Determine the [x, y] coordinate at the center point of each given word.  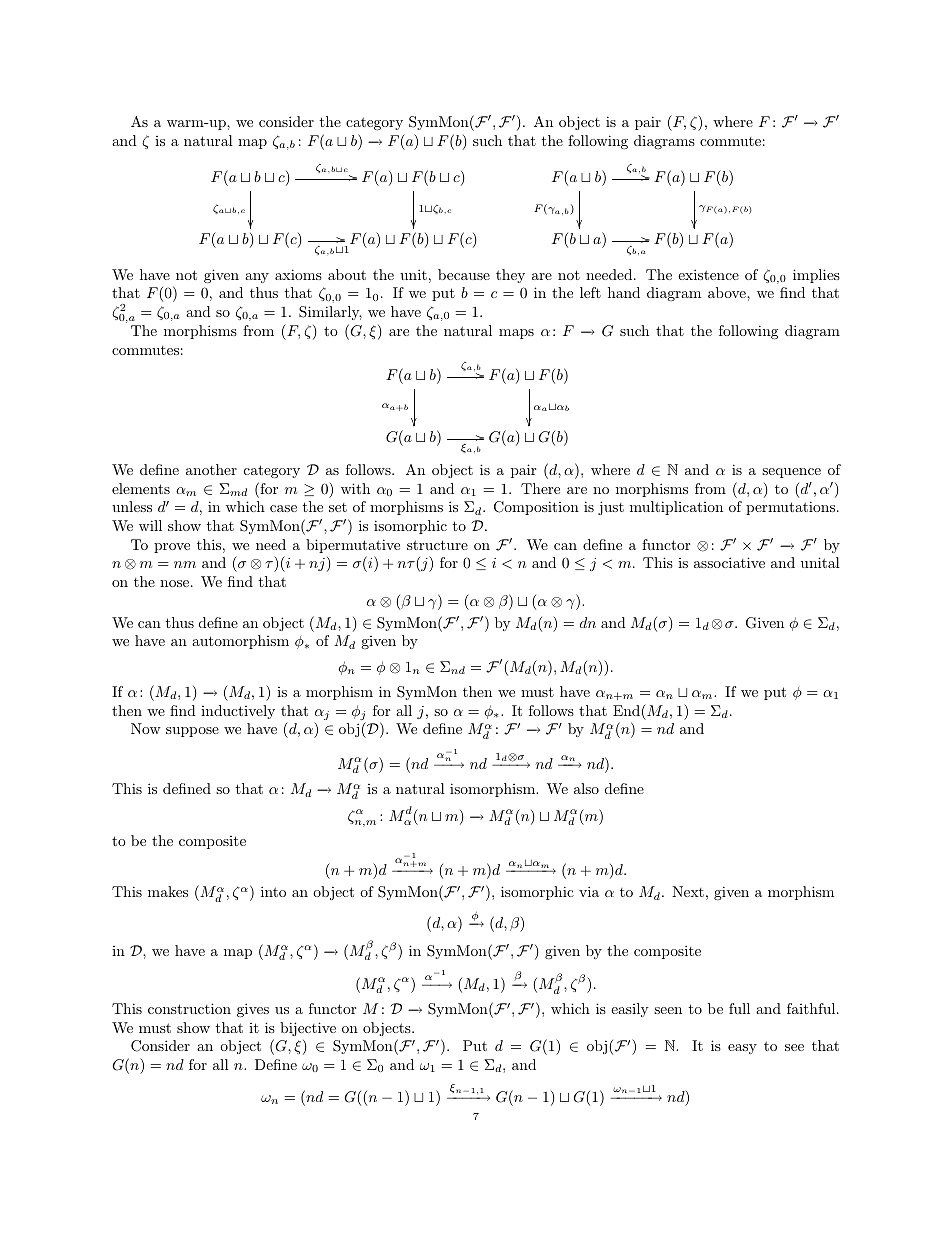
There [540, 488]
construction [189, 1008]
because [464, 274]
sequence [791, 473]
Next [688, 891]
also [586, 788]
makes [168, 891]
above [728, 292]
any [257, 278]
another [211, 469]
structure [437, 545]
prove [172, 548]
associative [729, 562]
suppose [192, 732]
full [739, 1008]
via [589, 891]
